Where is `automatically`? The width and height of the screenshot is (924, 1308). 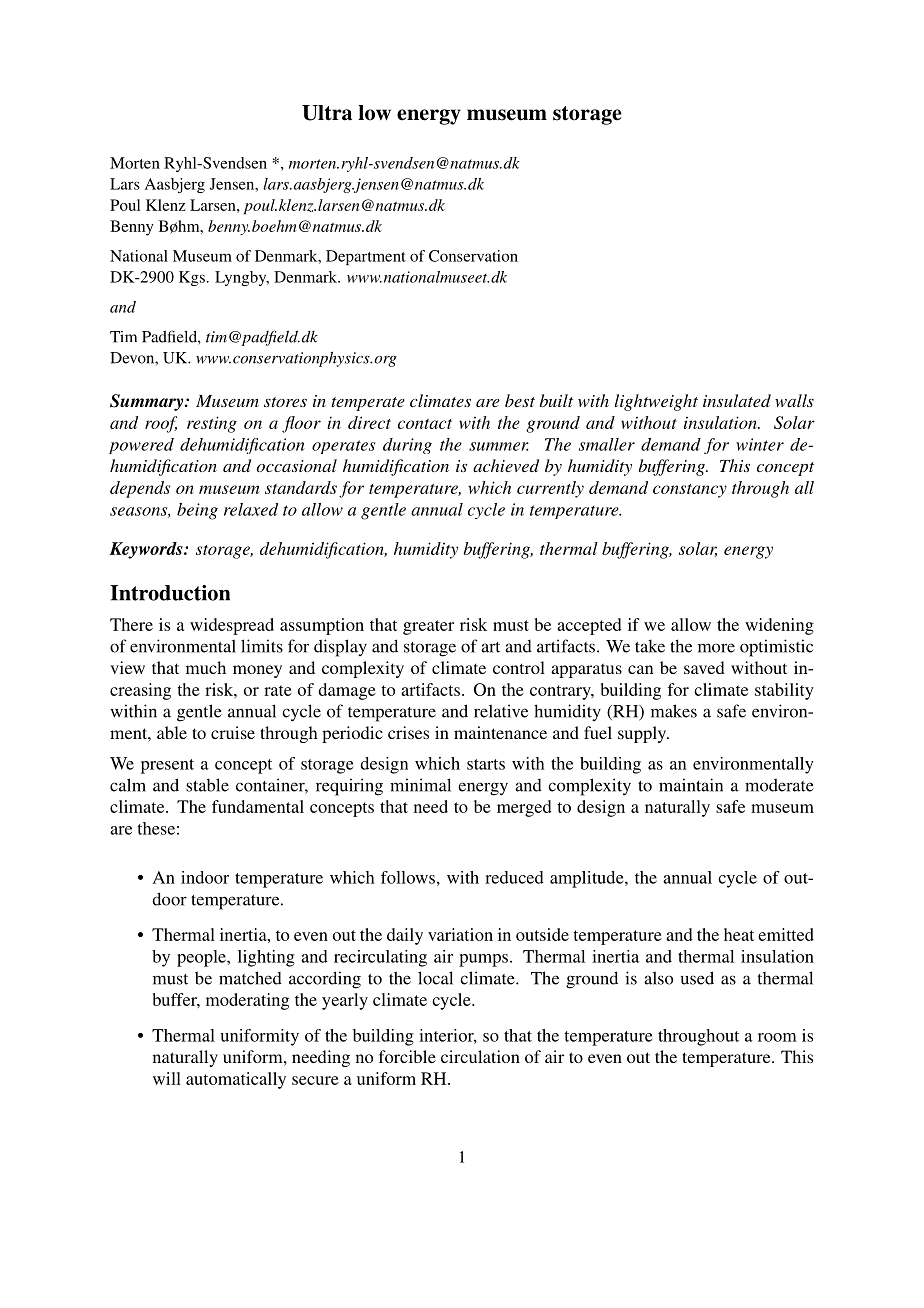
automatically is located at coordinates (236, 1080).
